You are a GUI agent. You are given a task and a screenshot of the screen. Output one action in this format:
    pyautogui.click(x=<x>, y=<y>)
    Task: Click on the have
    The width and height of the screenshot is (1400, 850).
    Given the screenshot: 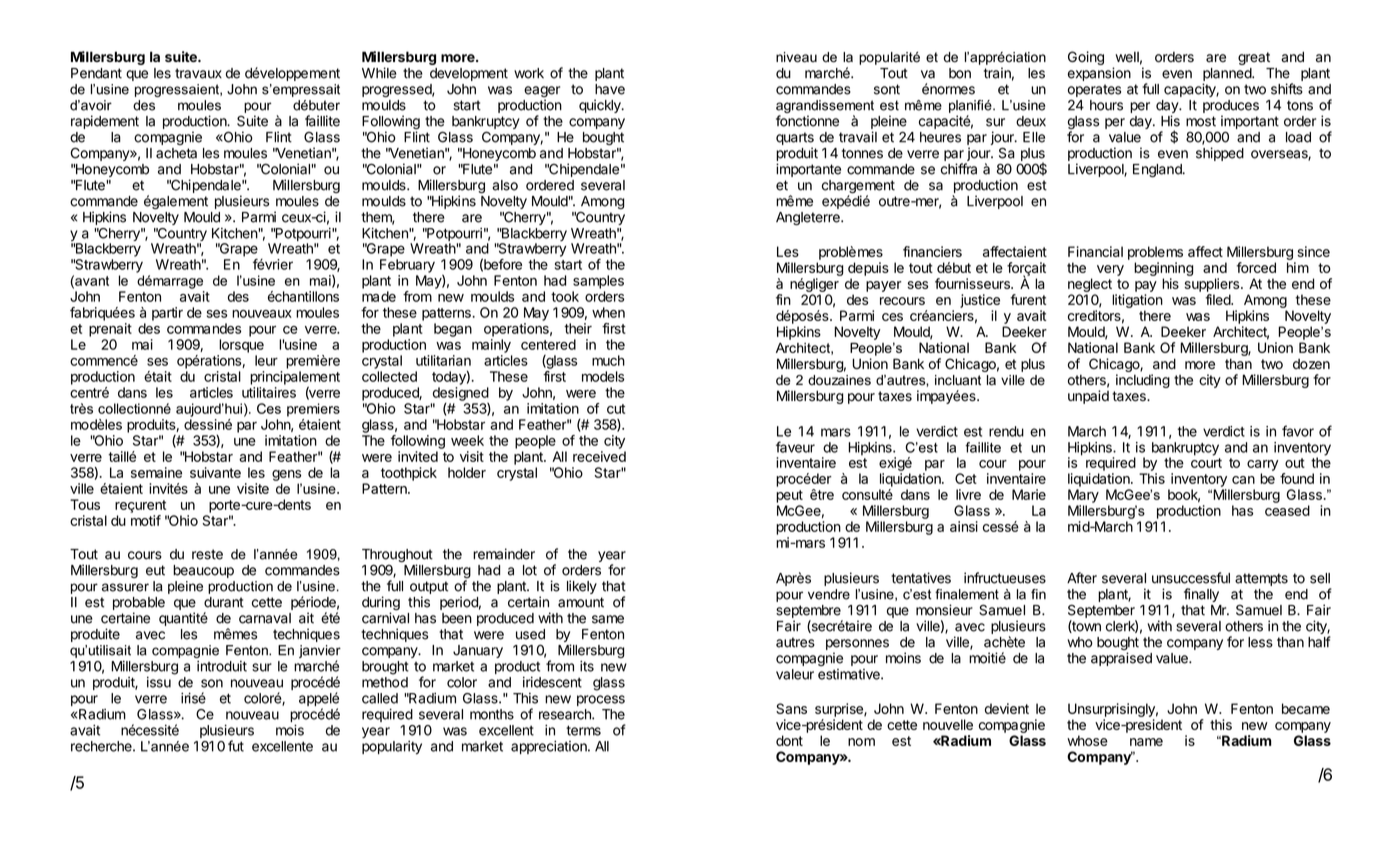 What is the action you would take?
    pyautogui.click(x=610, y=89)
